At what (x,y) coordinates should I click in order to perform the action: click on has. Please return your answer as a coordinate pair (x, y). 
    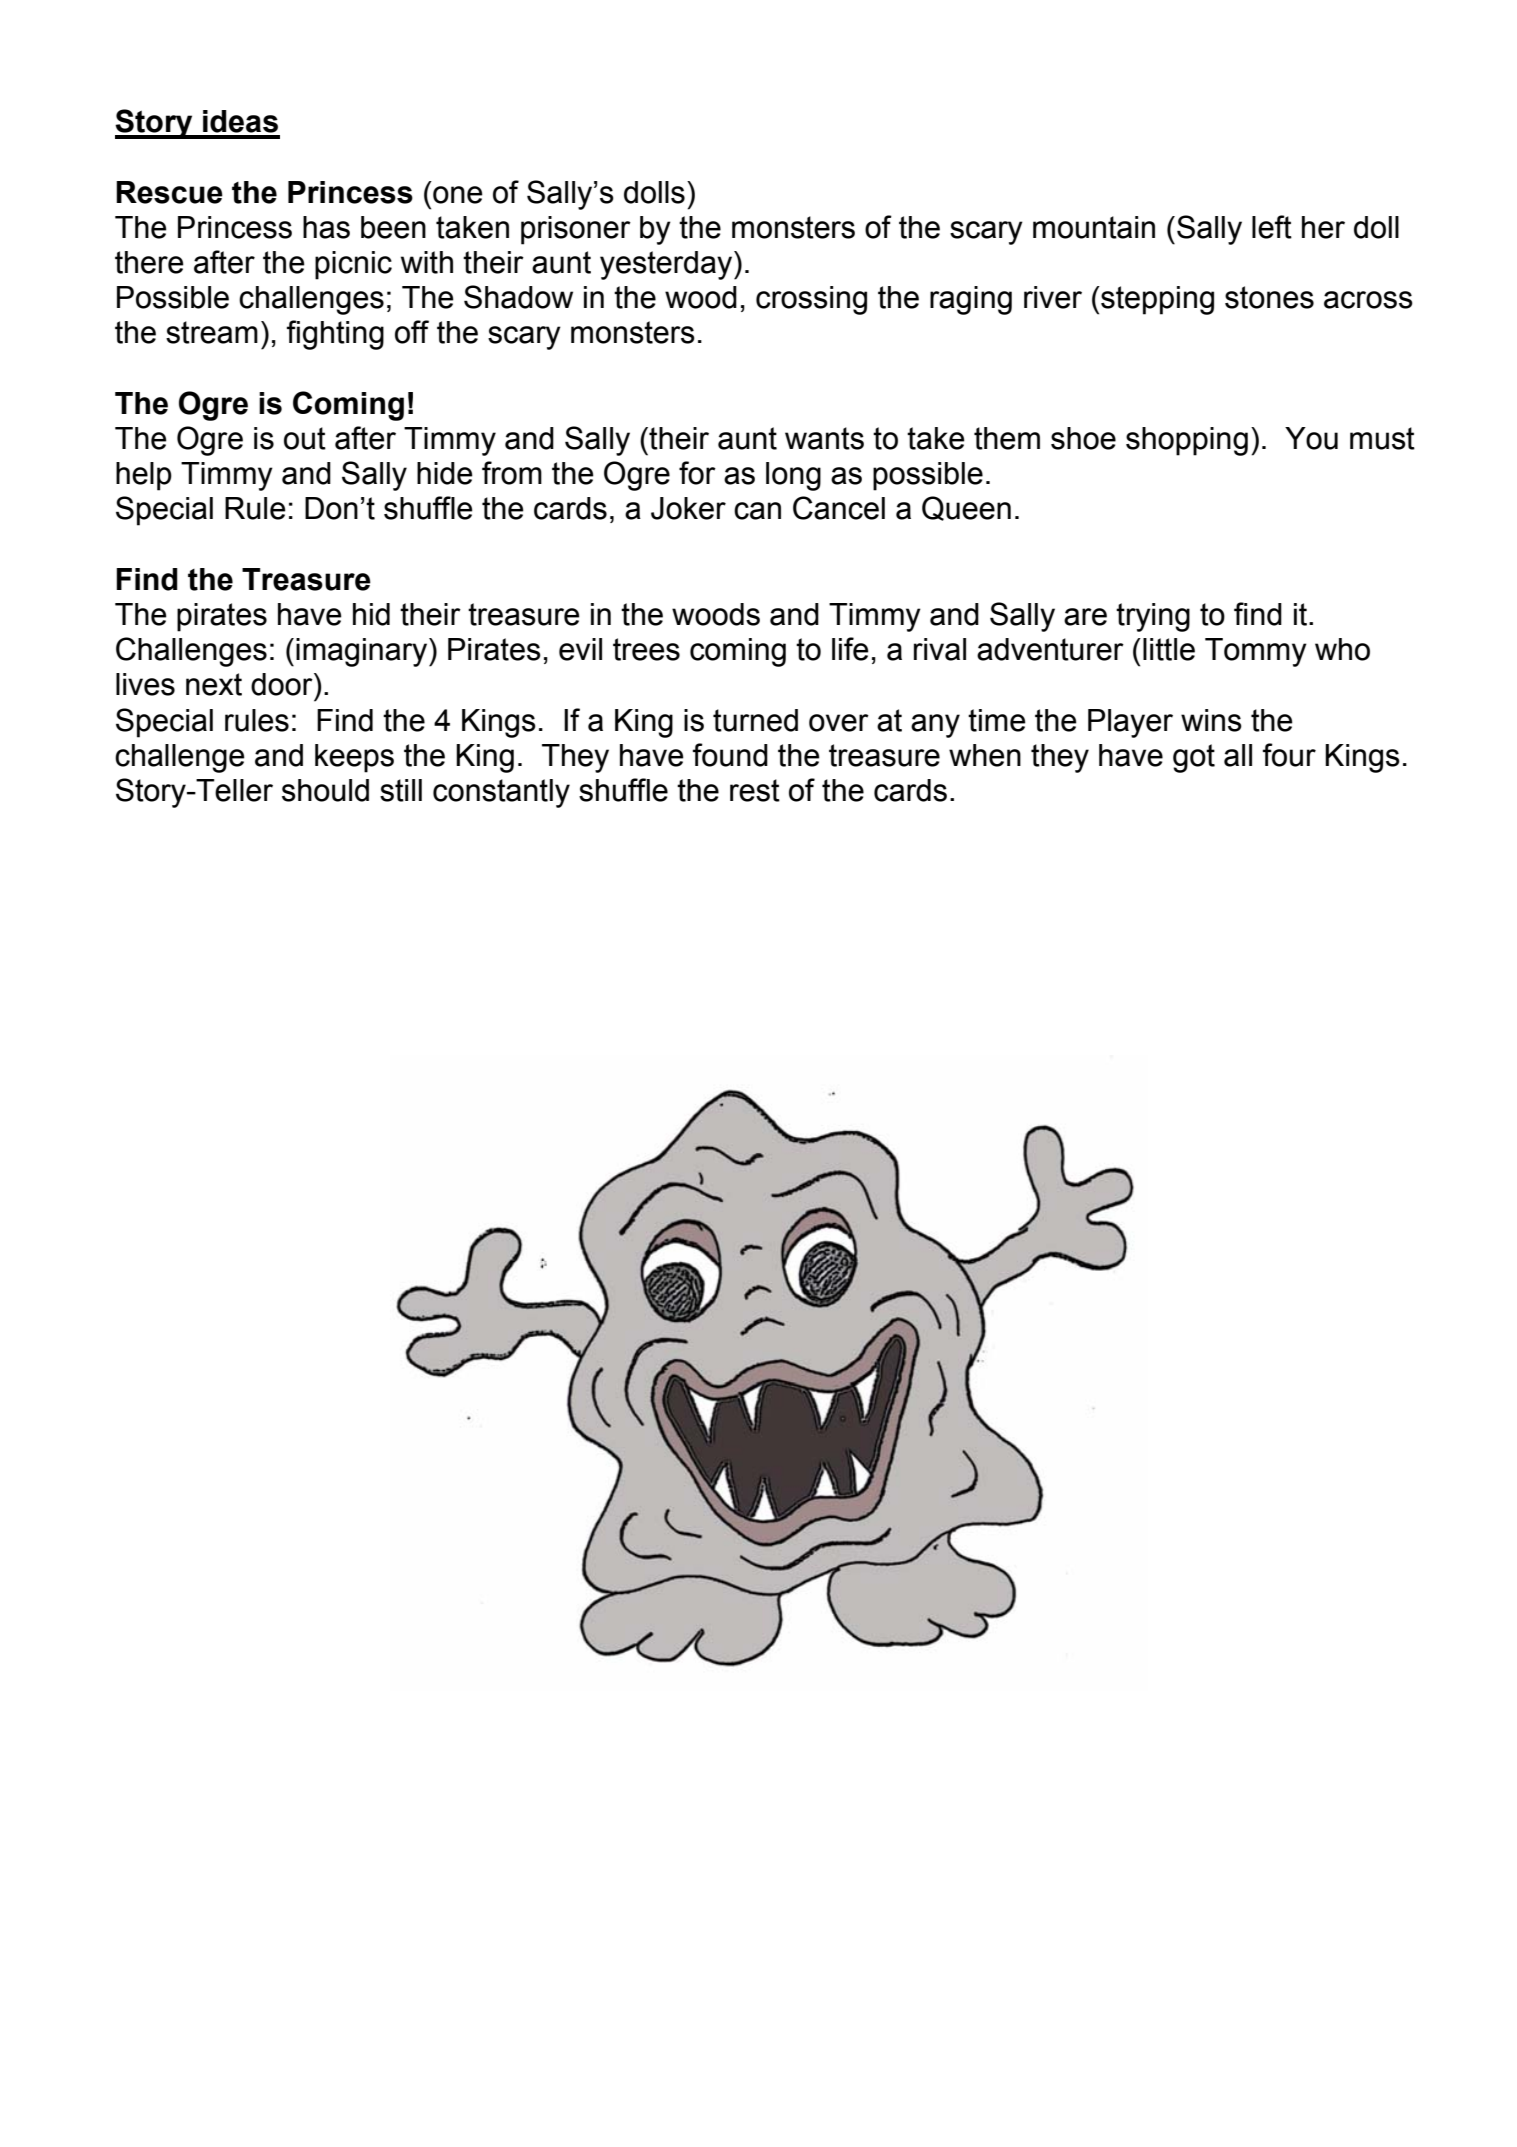
    Looking at the image, I should click on (326, 227).
